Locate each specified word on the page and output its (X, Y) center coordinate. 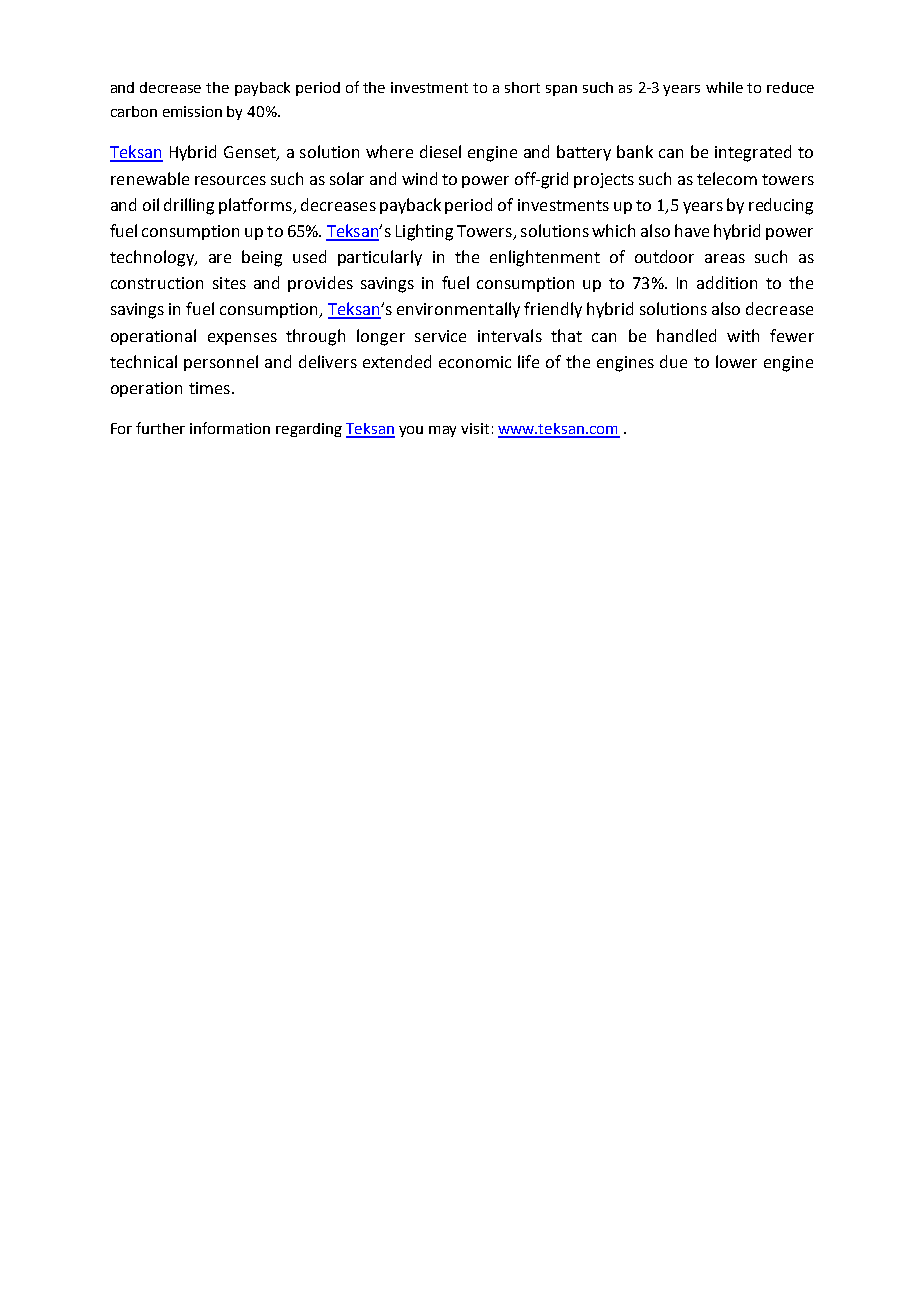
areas (725, 258)
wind (419, 178)
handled (686, 335)
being (262, 258)
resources (230, 180)
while (724, 87)
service (440, 336)
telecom (727, 178)
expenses (242, 339)
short (522, 87)
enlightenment (545, 258)
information (230, 428)
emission (192, 111)
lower (736, 361)
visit (475, 428)
